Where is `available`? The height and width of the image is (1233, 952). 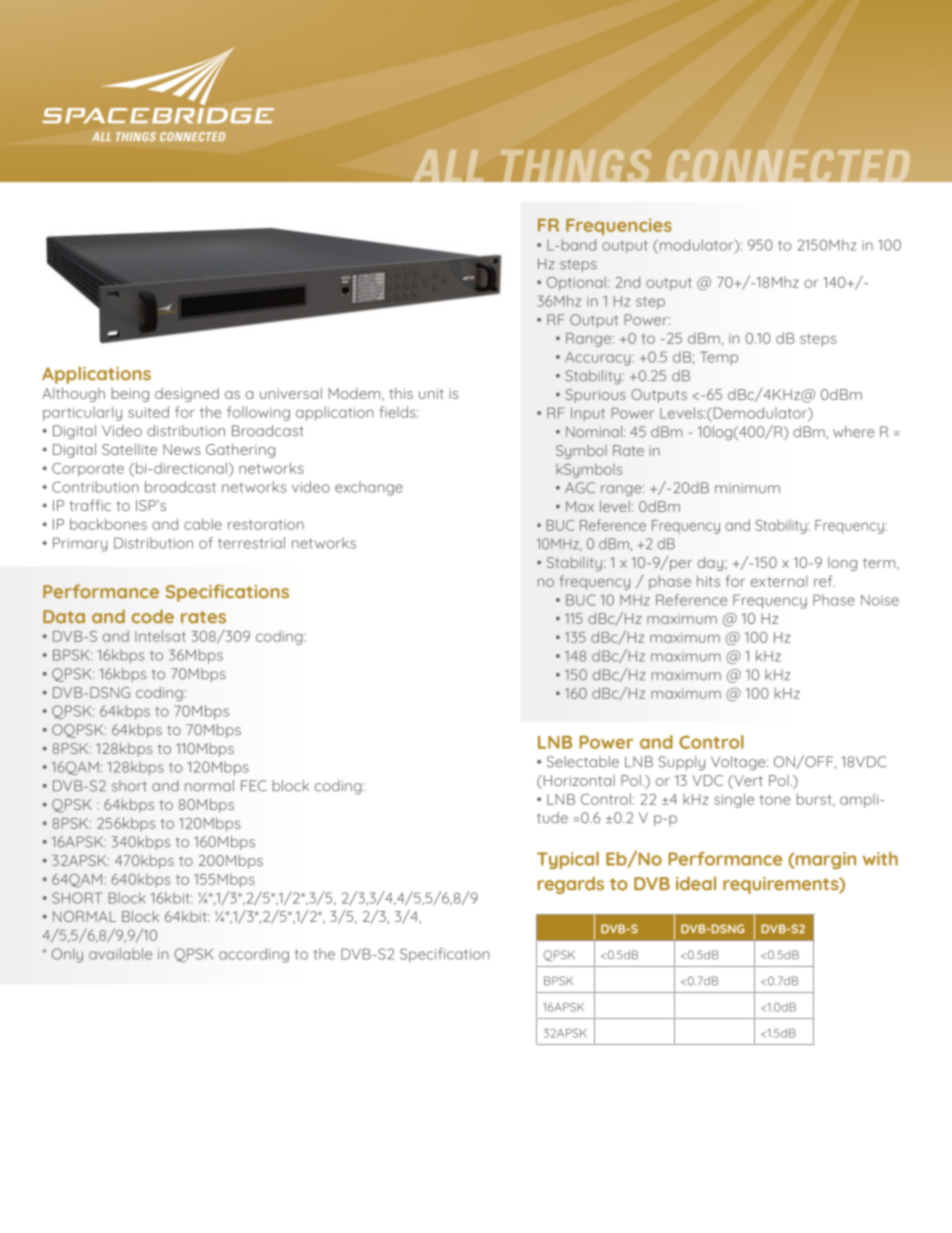 available is located at coordinates (120, 954).
